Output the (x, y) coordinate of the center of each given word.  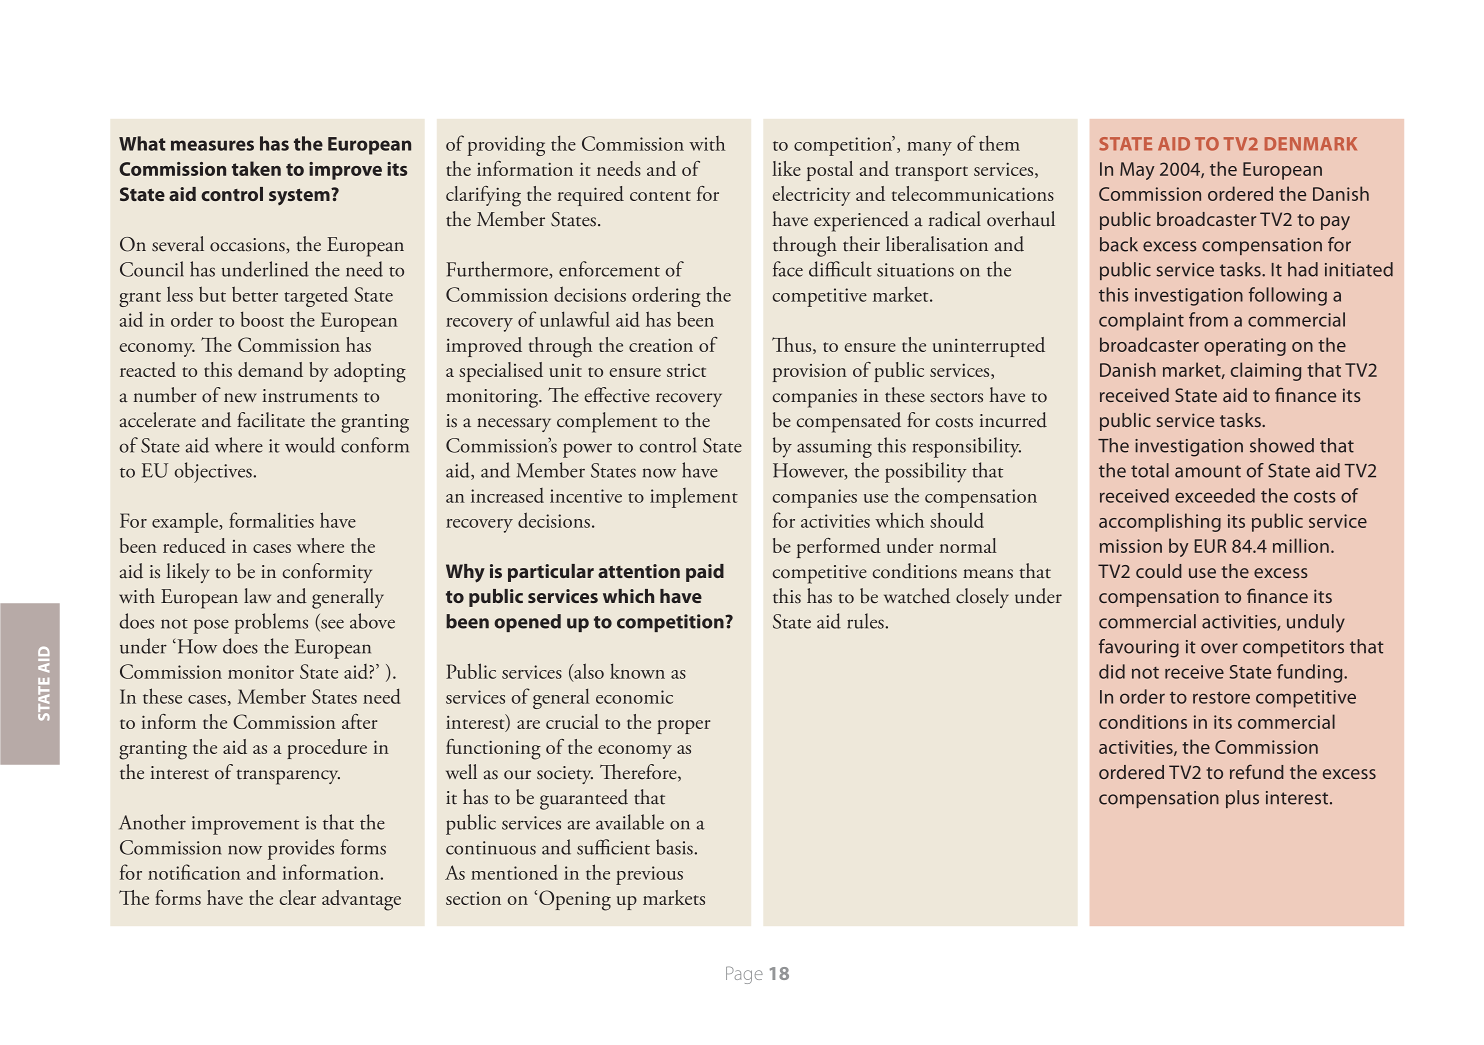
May (1137, 171)
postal (830, 171)
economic (634, 697)
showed (1282, 445)
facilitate (271, 420)
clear (298, 897)
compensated (849, 422)
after (359, 721)
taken (256, 168)
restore (1221, 698)
